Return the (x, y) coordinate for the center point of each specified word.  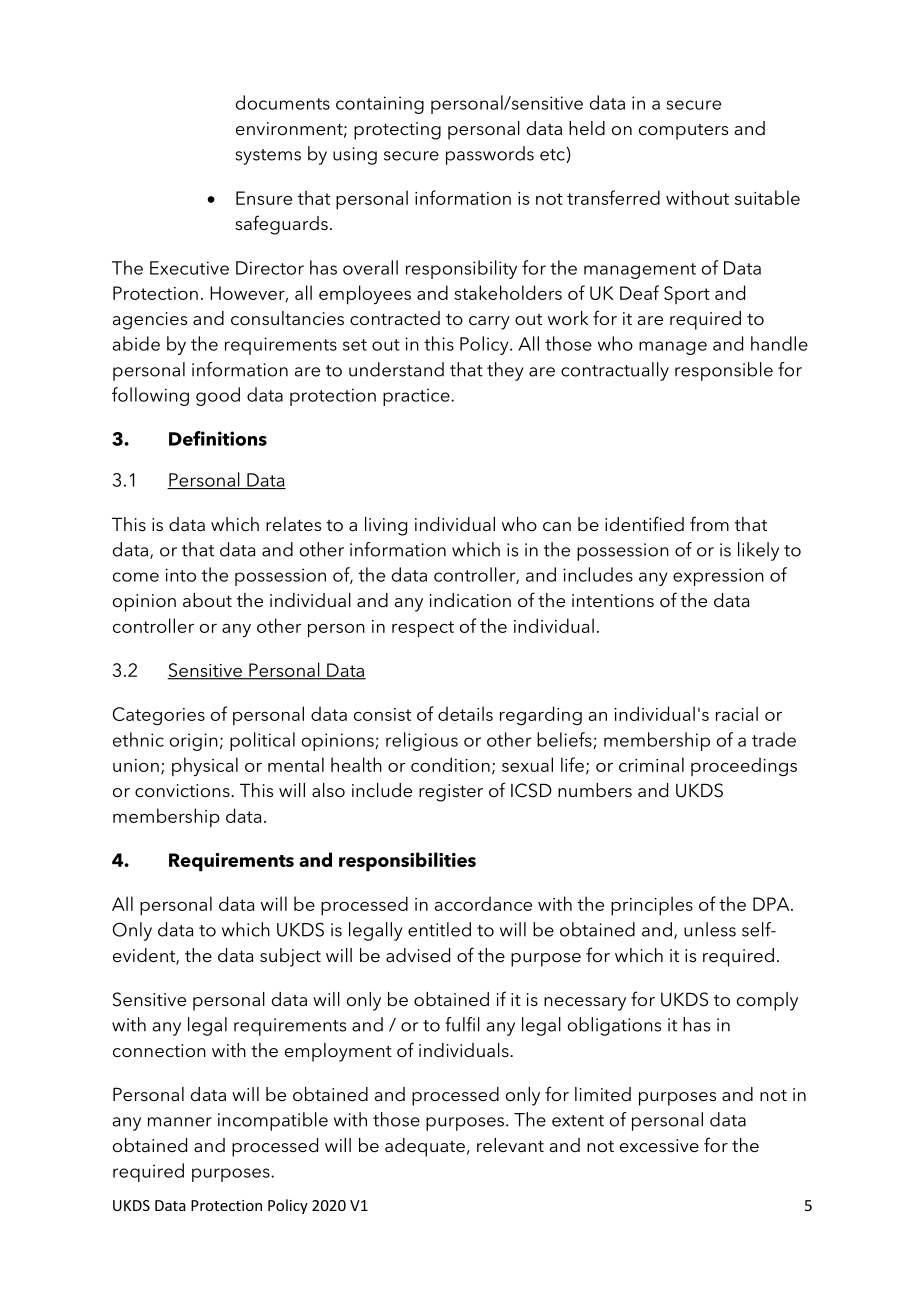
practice (417, 397)
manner (180, 1122)
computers (683, 132)
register (451, 793)
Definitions (218, 438)
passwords (490, 155)
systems (268, 157)
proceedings (744, 766)
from (709, 523)
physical (205, 766)
